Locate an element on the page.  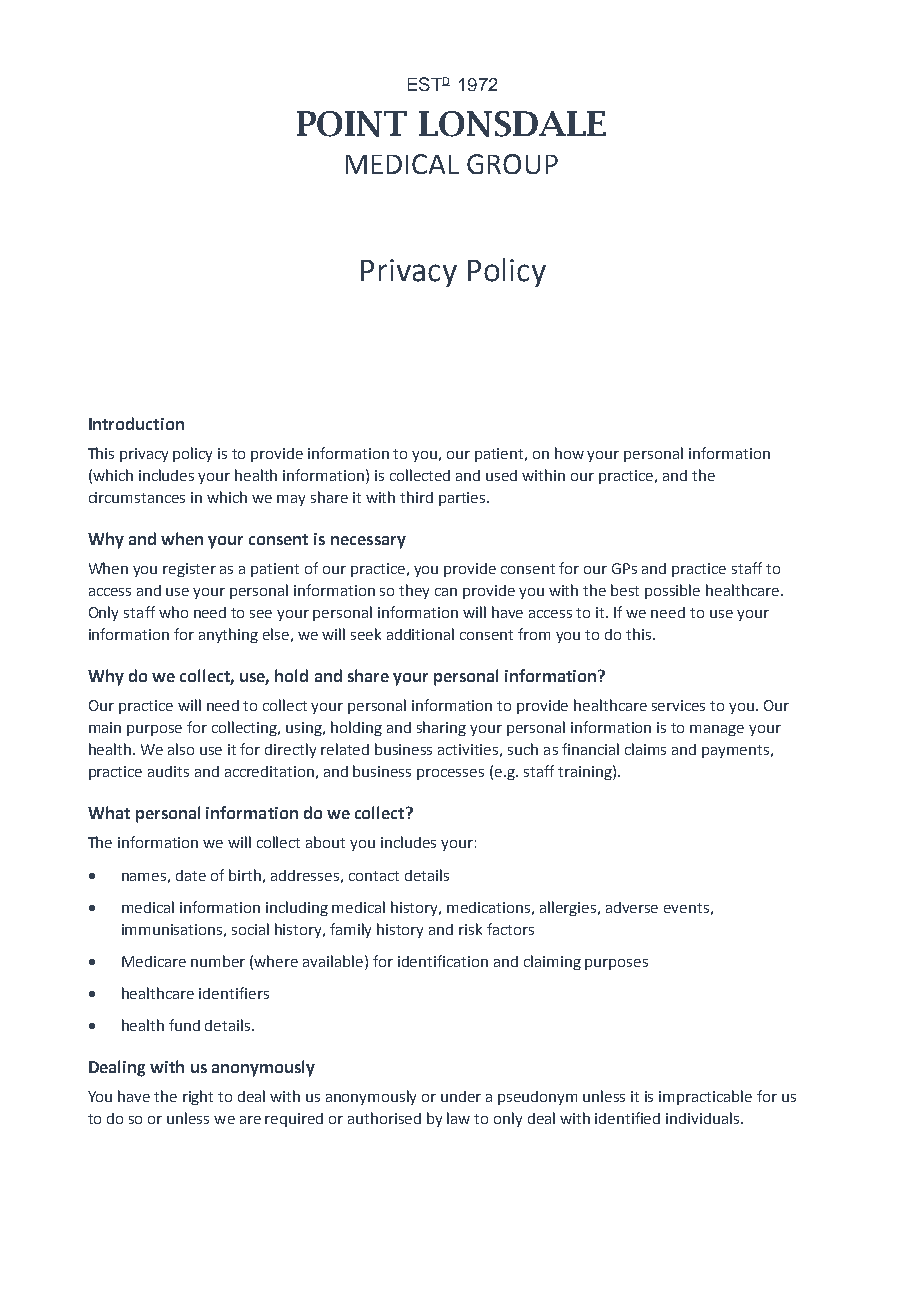
used is located at coordinates (501, 475).
